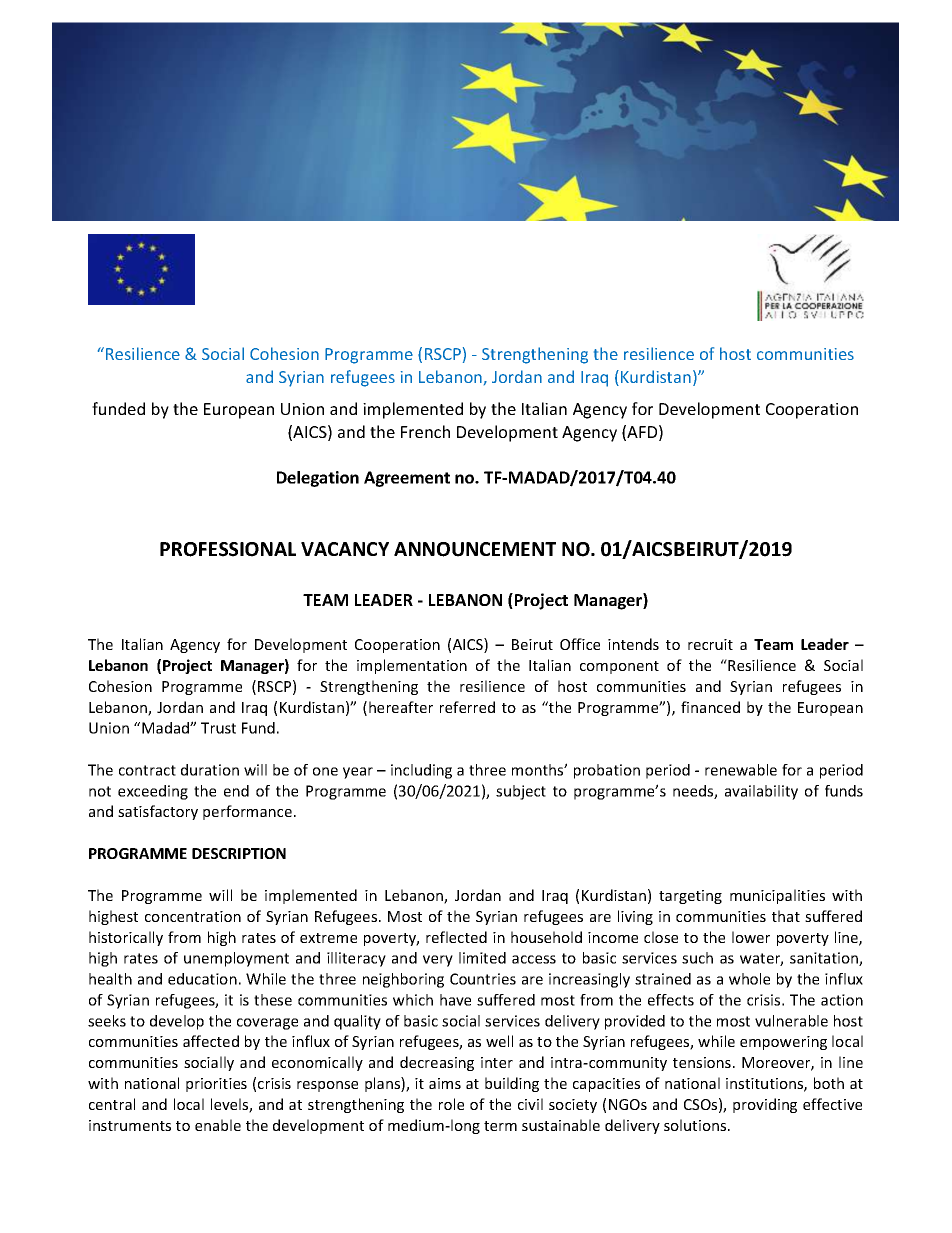  I want to click on lower, so click(751, 937).
